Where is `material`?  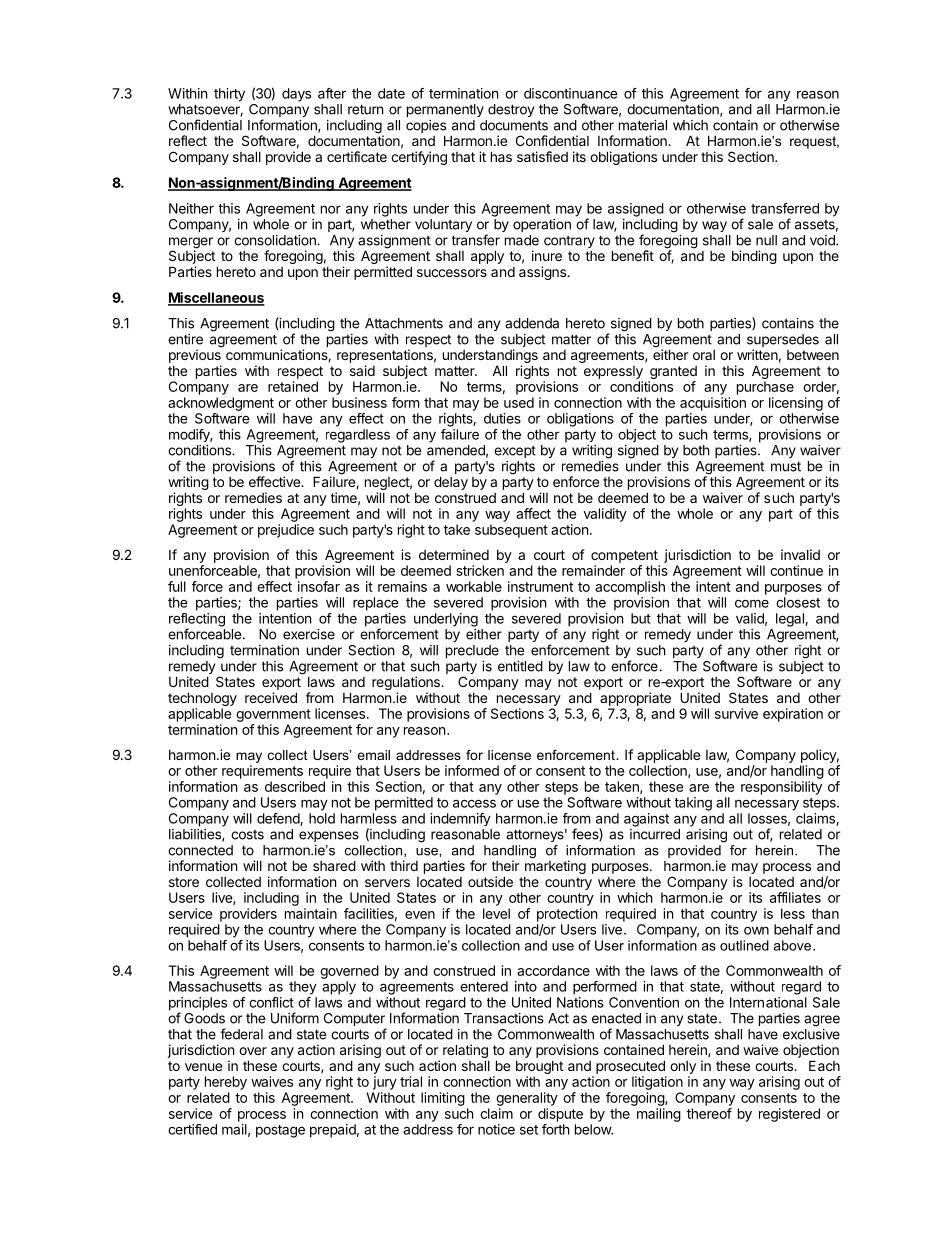
material is located at coordinates (643, 125).
